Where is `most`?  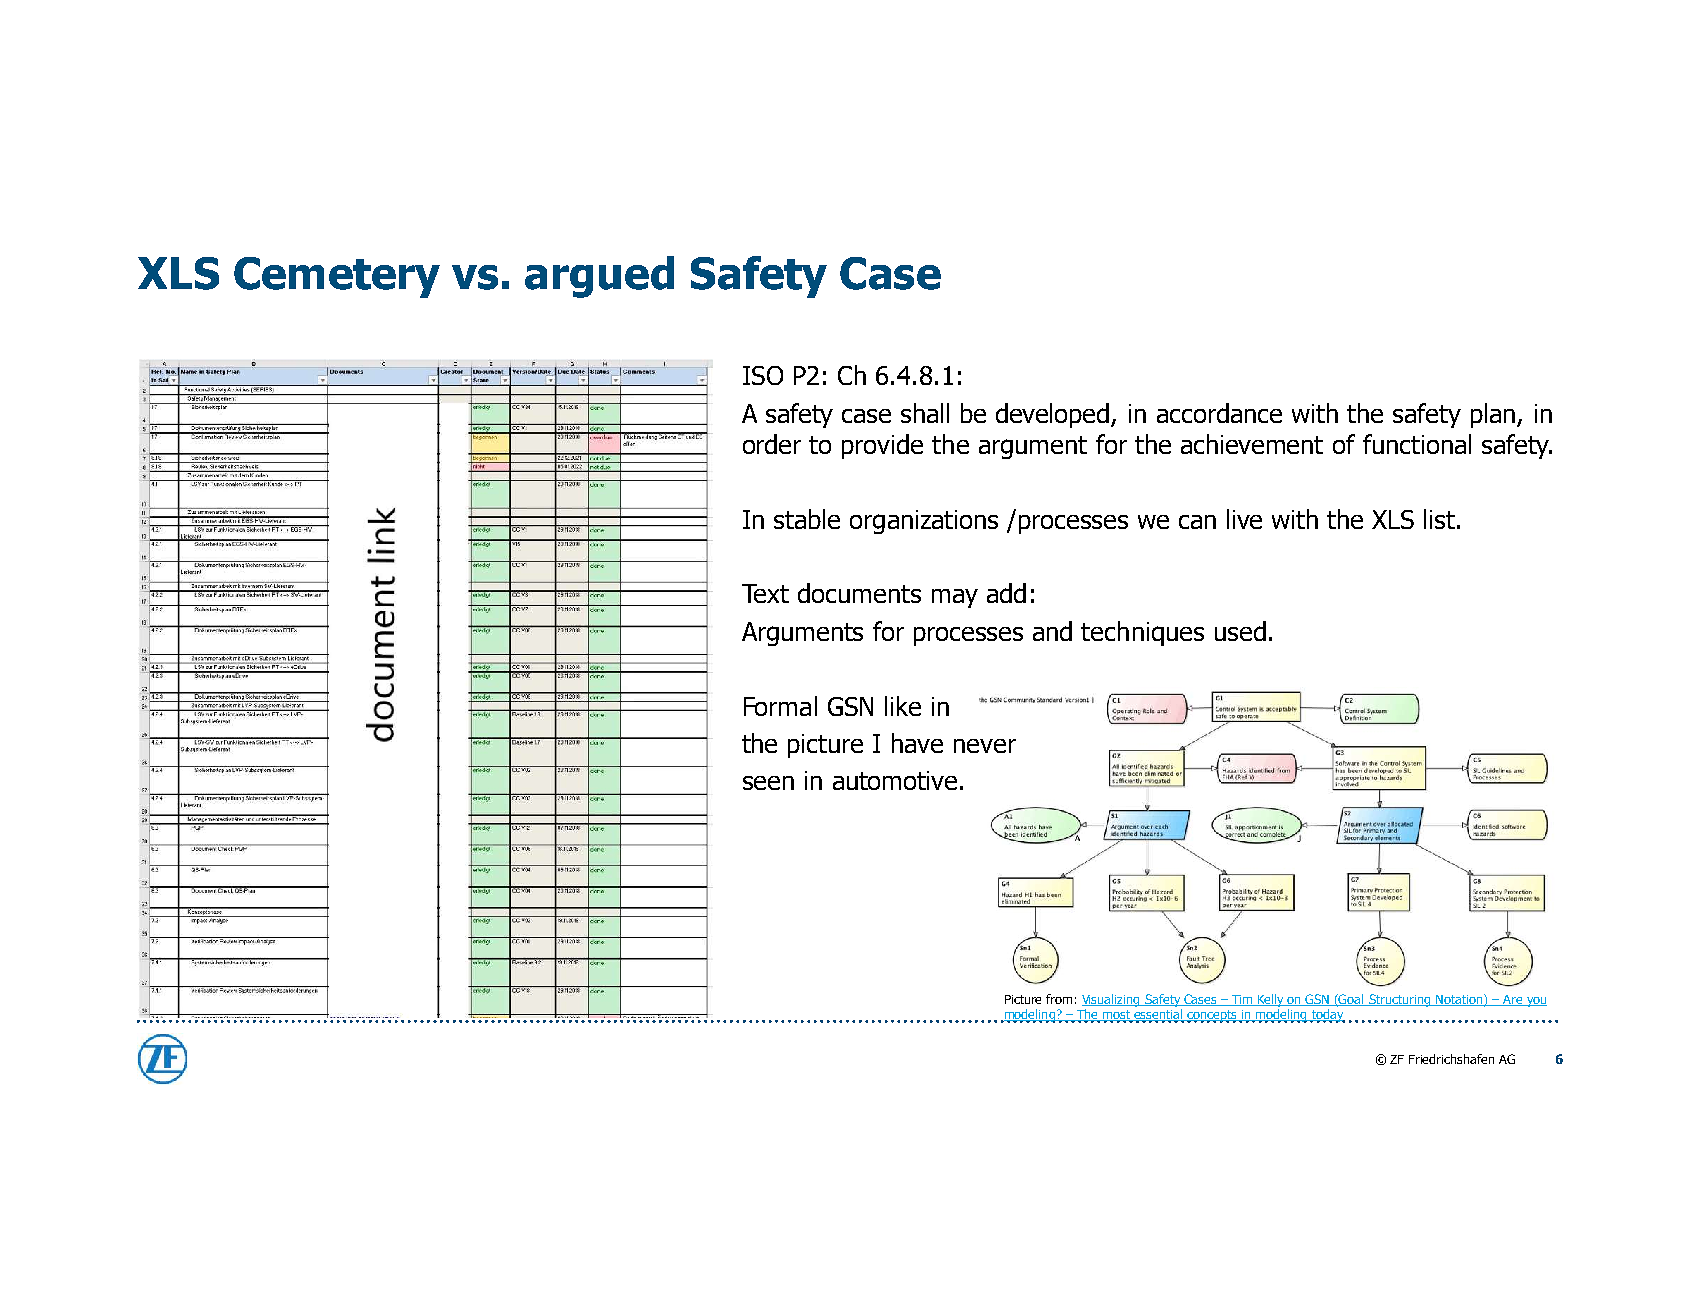 most is located at coordinates (1117, 1016).
